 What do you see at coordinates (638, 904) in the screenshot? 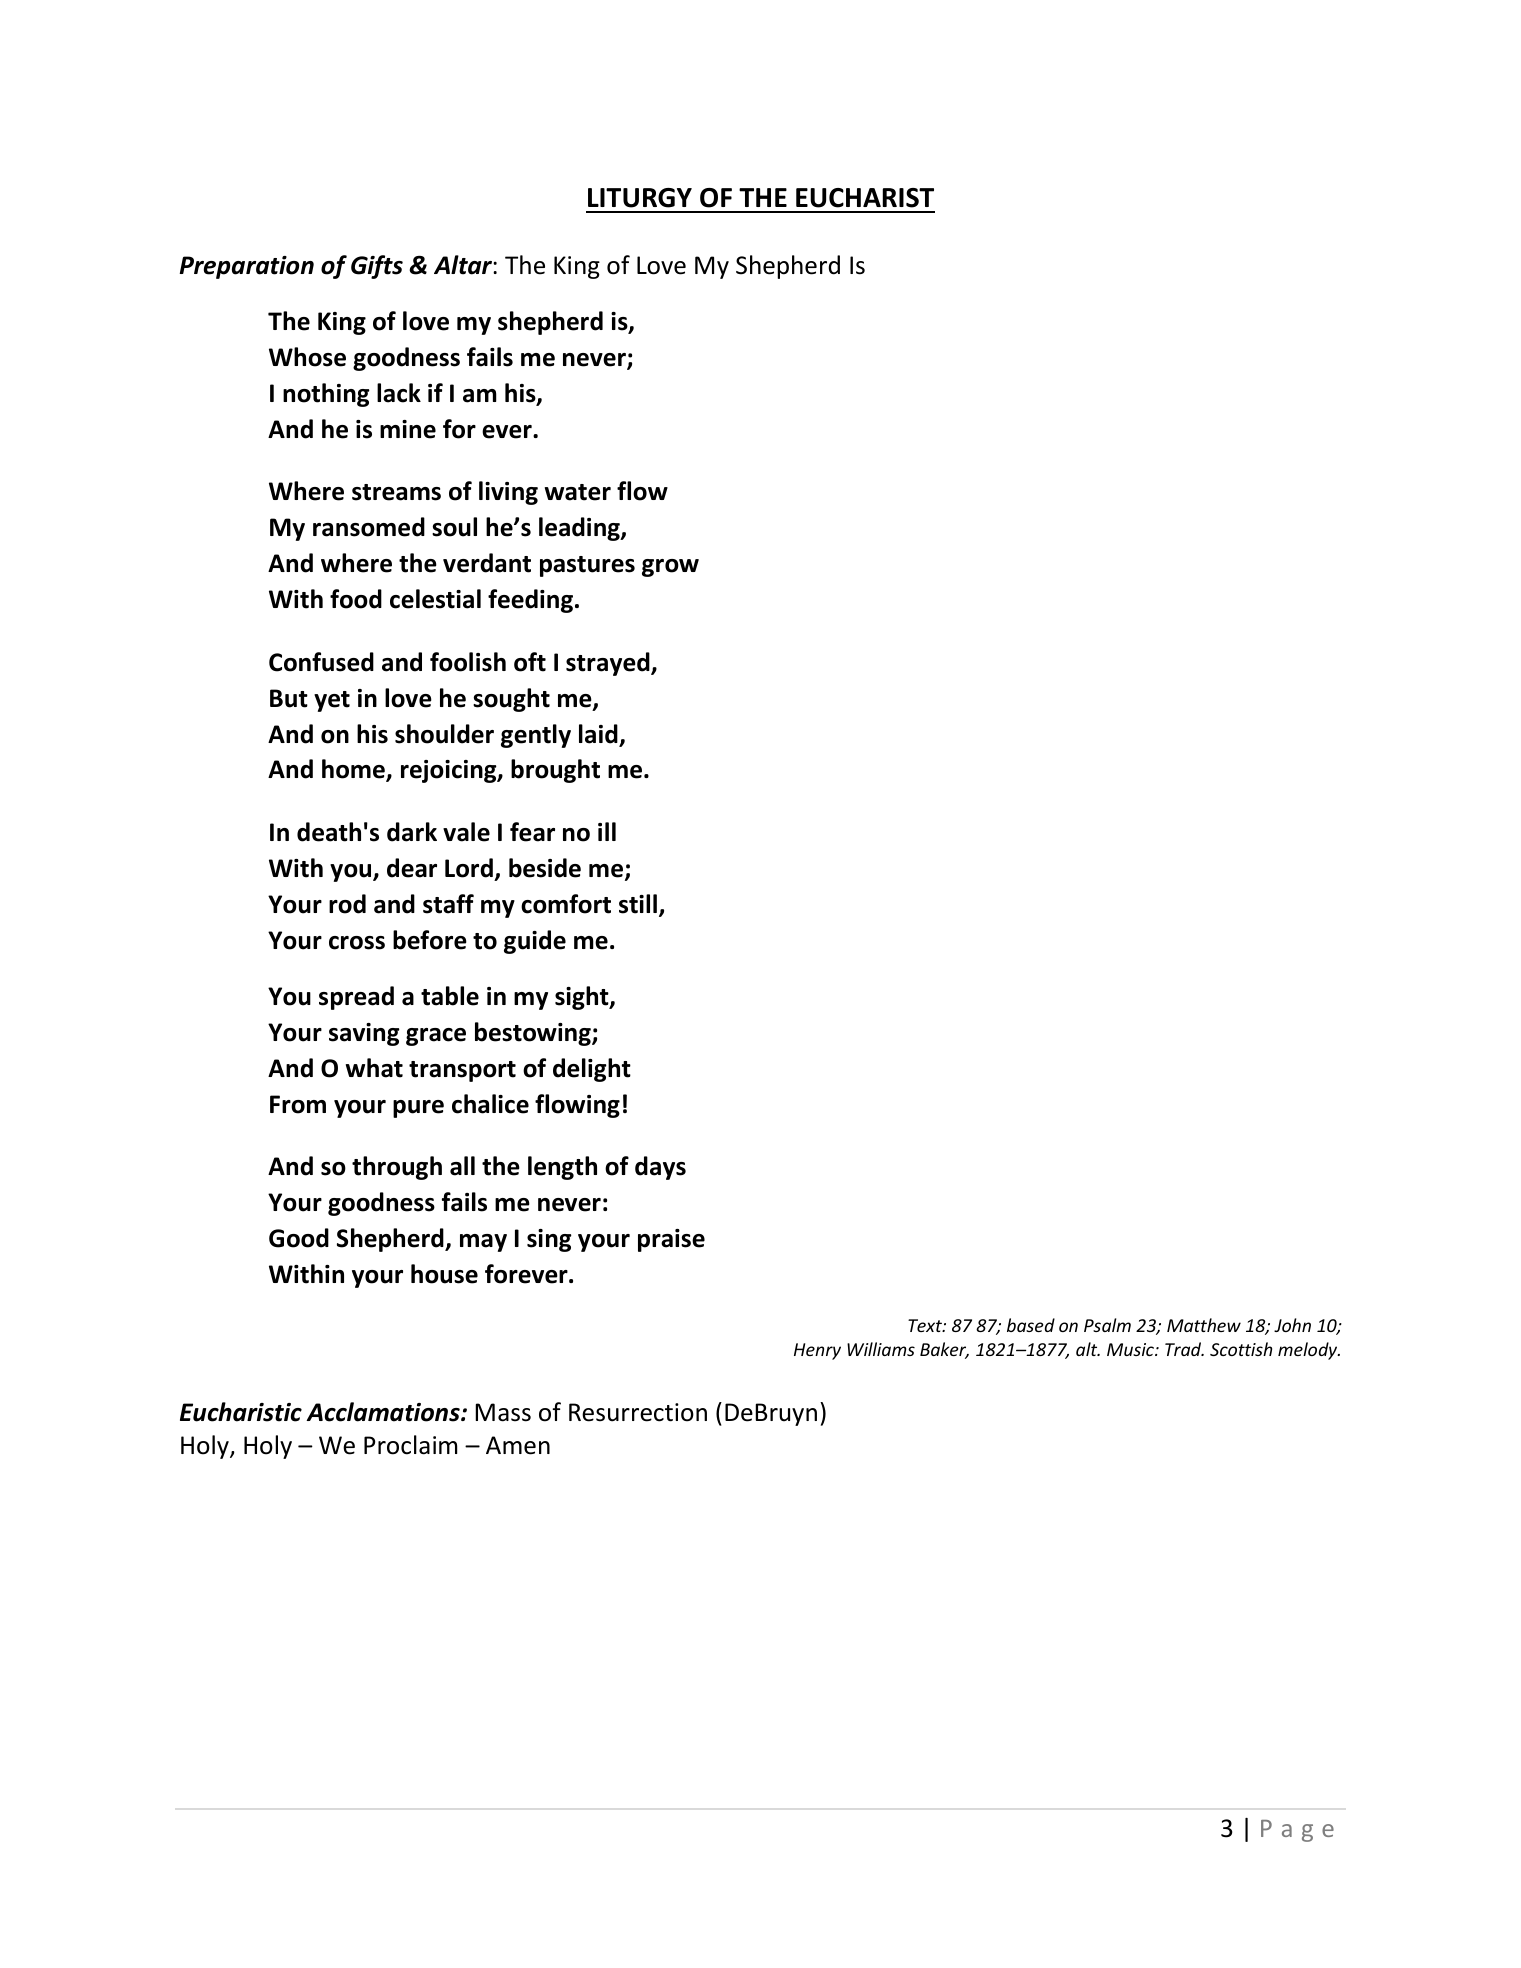
I see `still` at bounding box center [638, 904].
